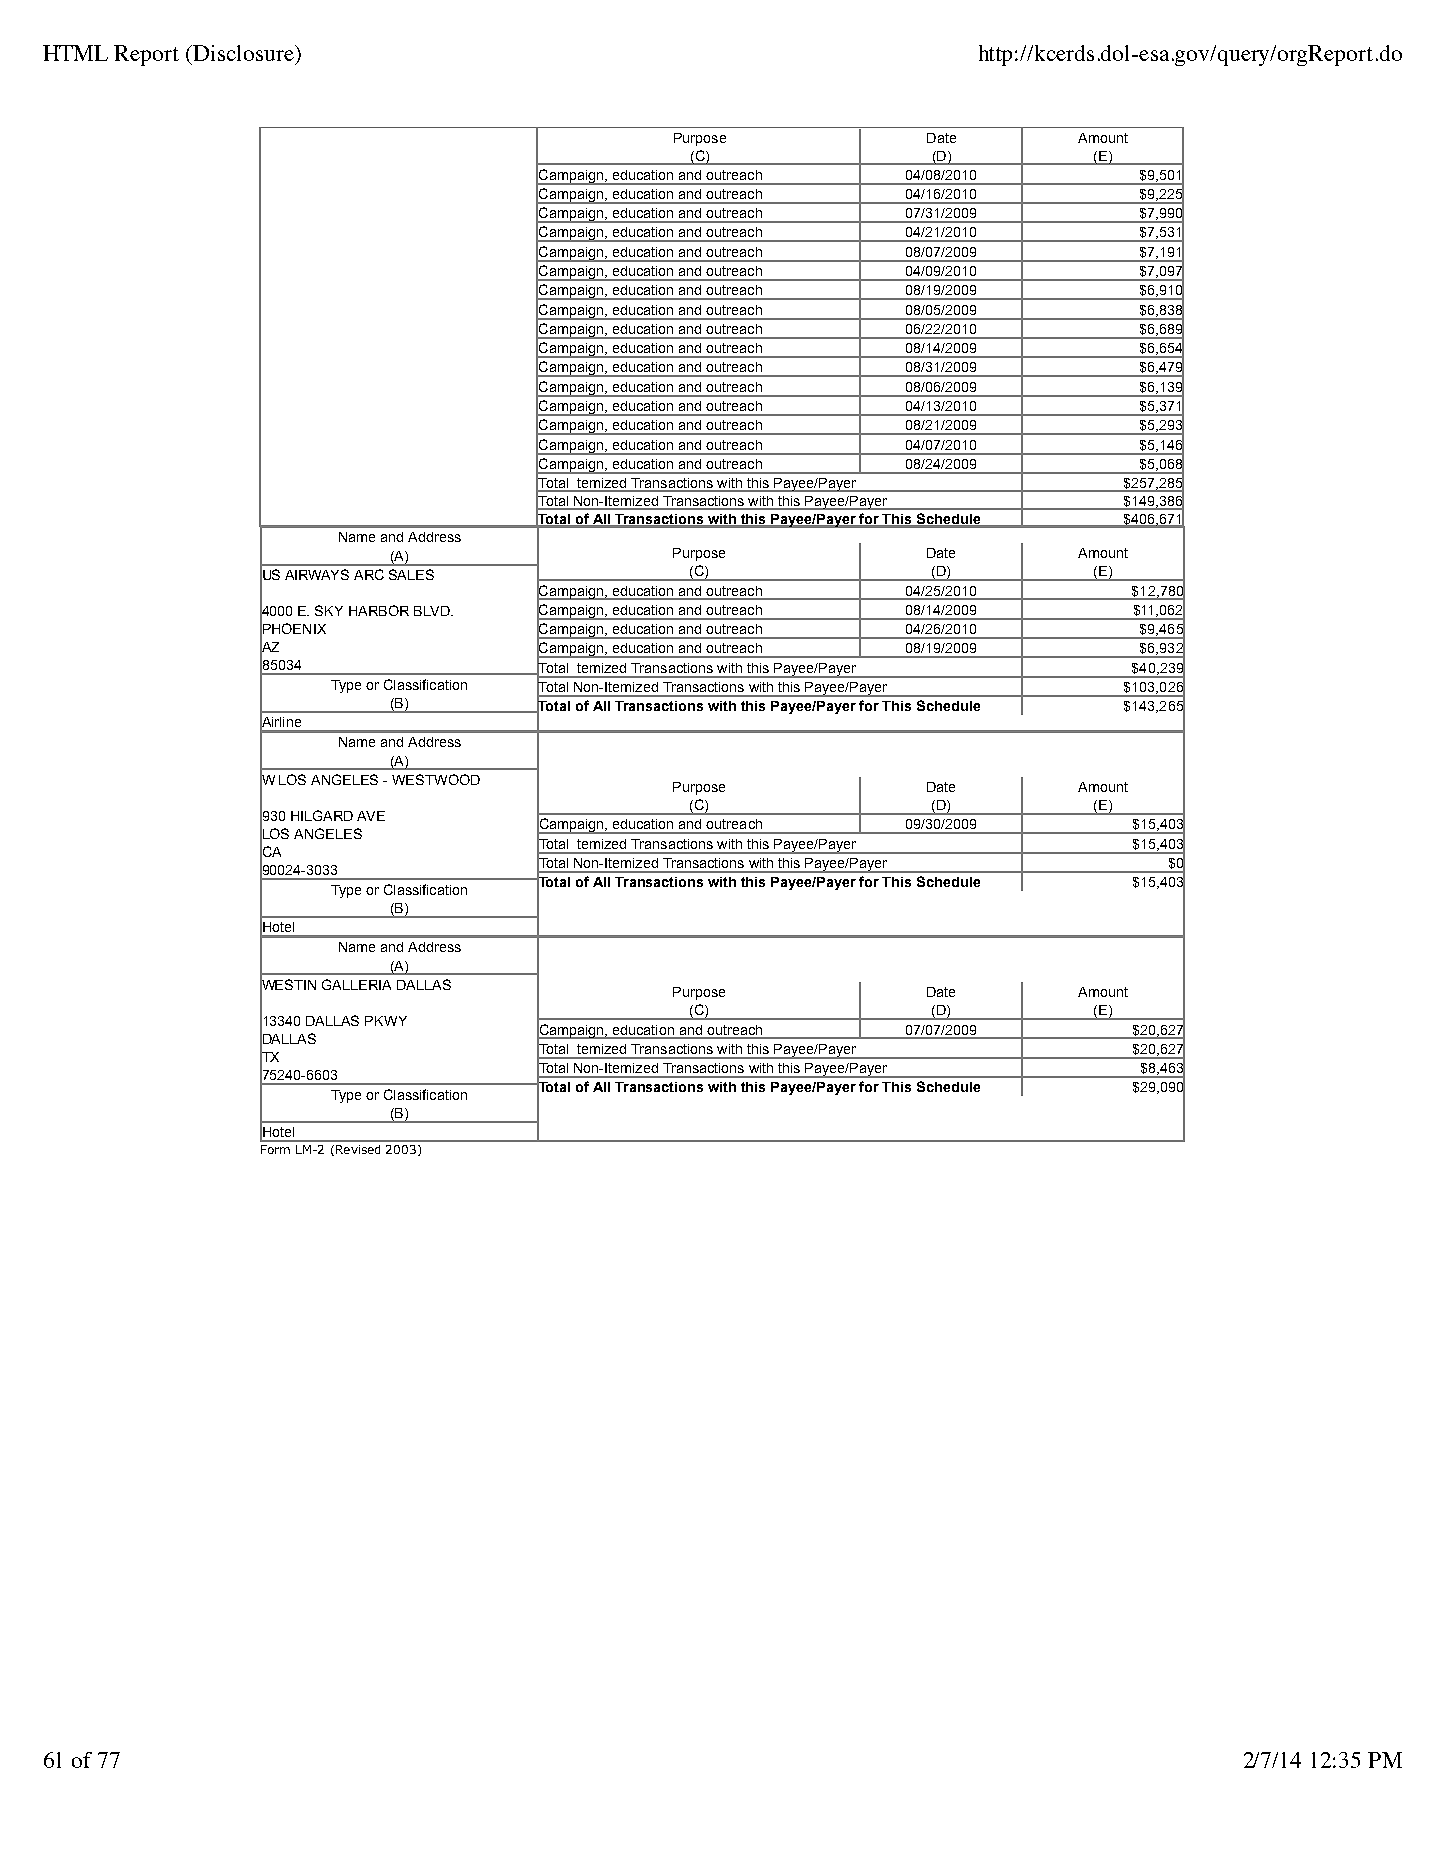 This screenshot has height=1870, width=1445. I want to click on HTML, so click(75, 53).
